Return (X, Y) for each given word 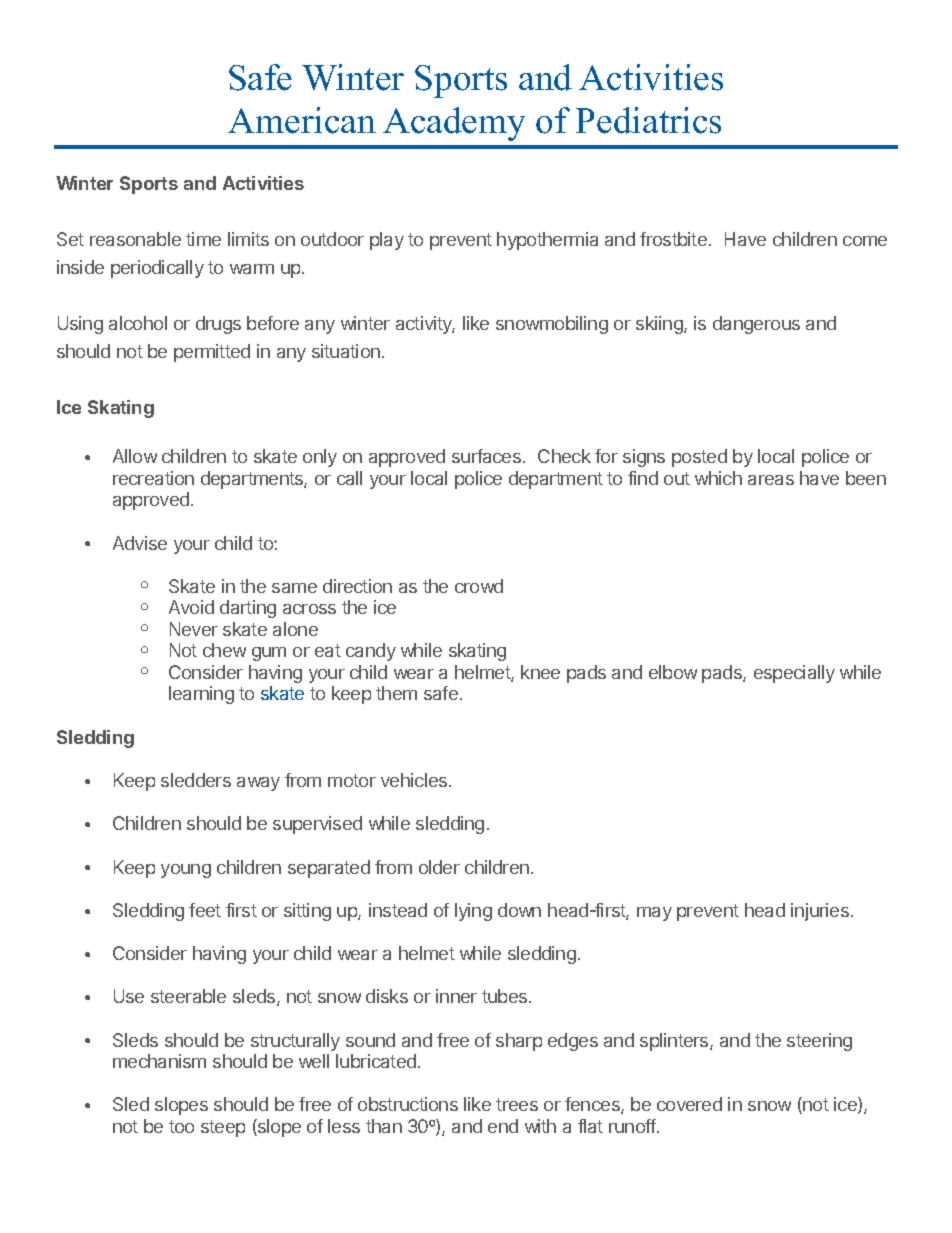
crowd (479, 586)
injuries (821, 912)
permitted (212, 353)
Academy (454, 124)
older (439, 867)
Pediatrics (648, 120)
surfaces (486, 456)
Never (194, 629)
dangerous (756, 325)
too (181, 1126)
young (186, 871)
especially (794, 674)
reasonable (135, 239)
